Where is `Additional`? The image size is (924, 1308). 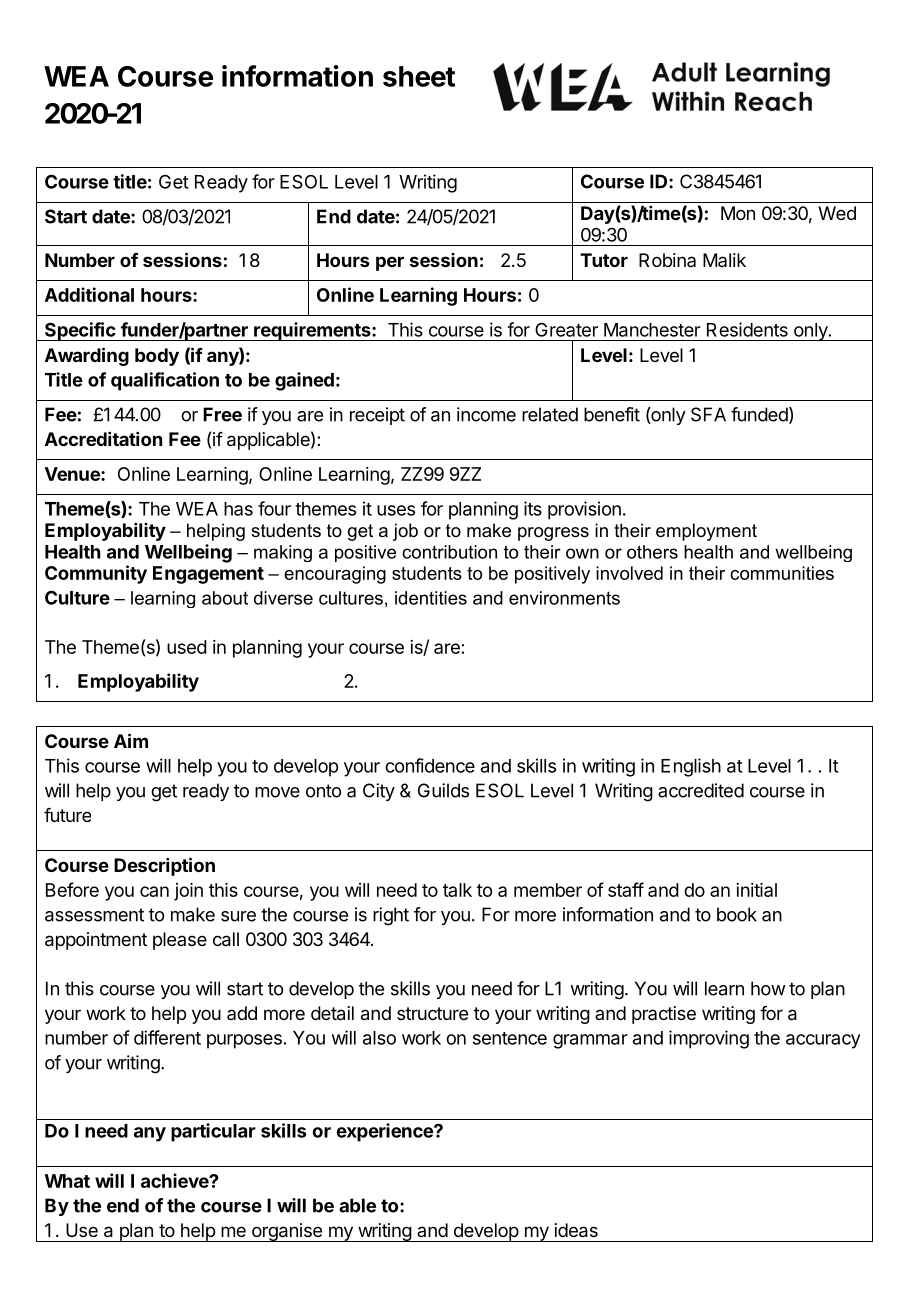 Additional is located at coordinates (89, 294).
